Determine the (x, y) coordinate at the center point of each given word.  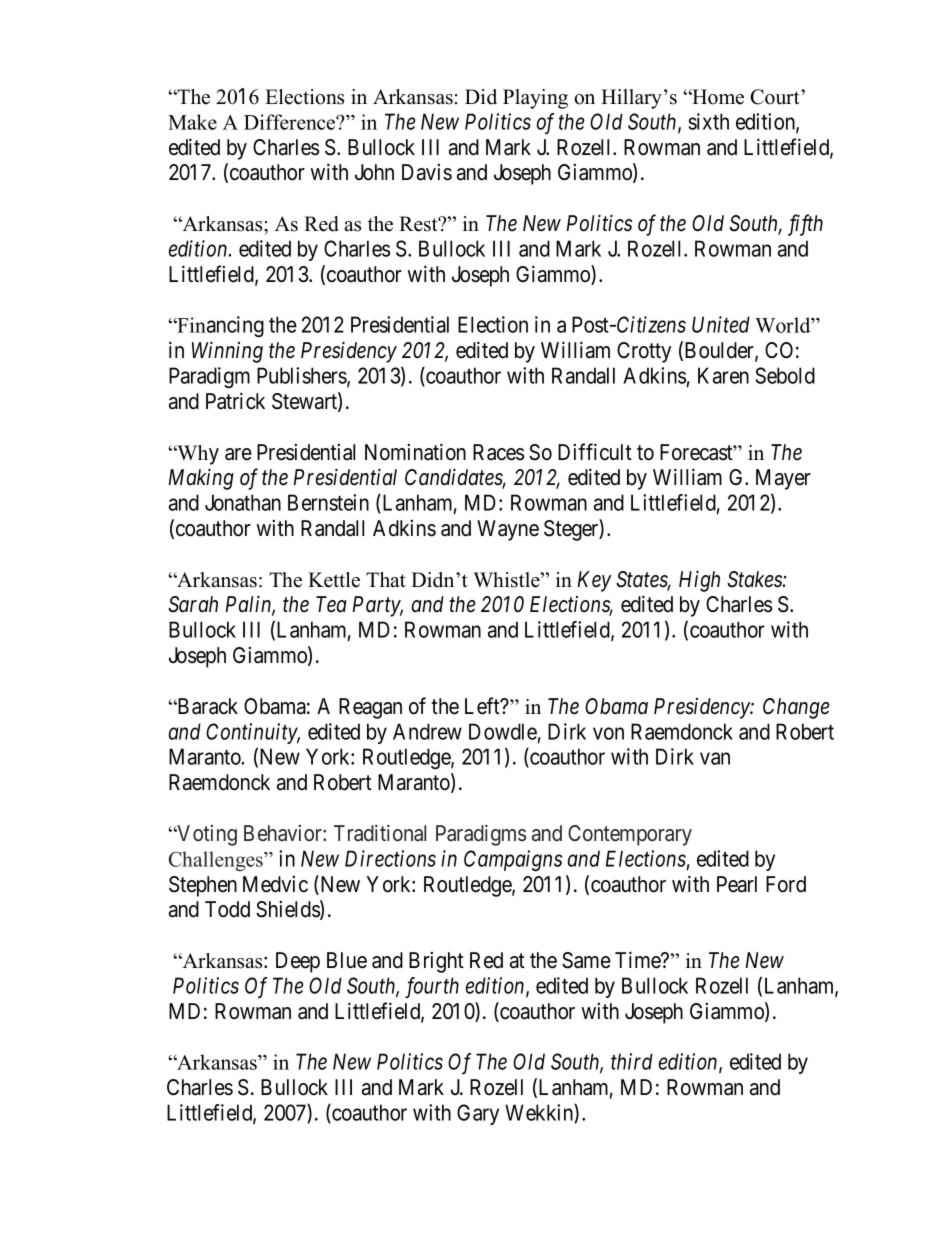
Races (498, 452)
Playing (535, 99)
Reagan (370, 708)
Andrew (427, 731)
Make (192, 122)
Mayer (783, 479)
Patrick (235, 401)
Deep (298, 962)
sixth (709, 121)
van (715, 759)
